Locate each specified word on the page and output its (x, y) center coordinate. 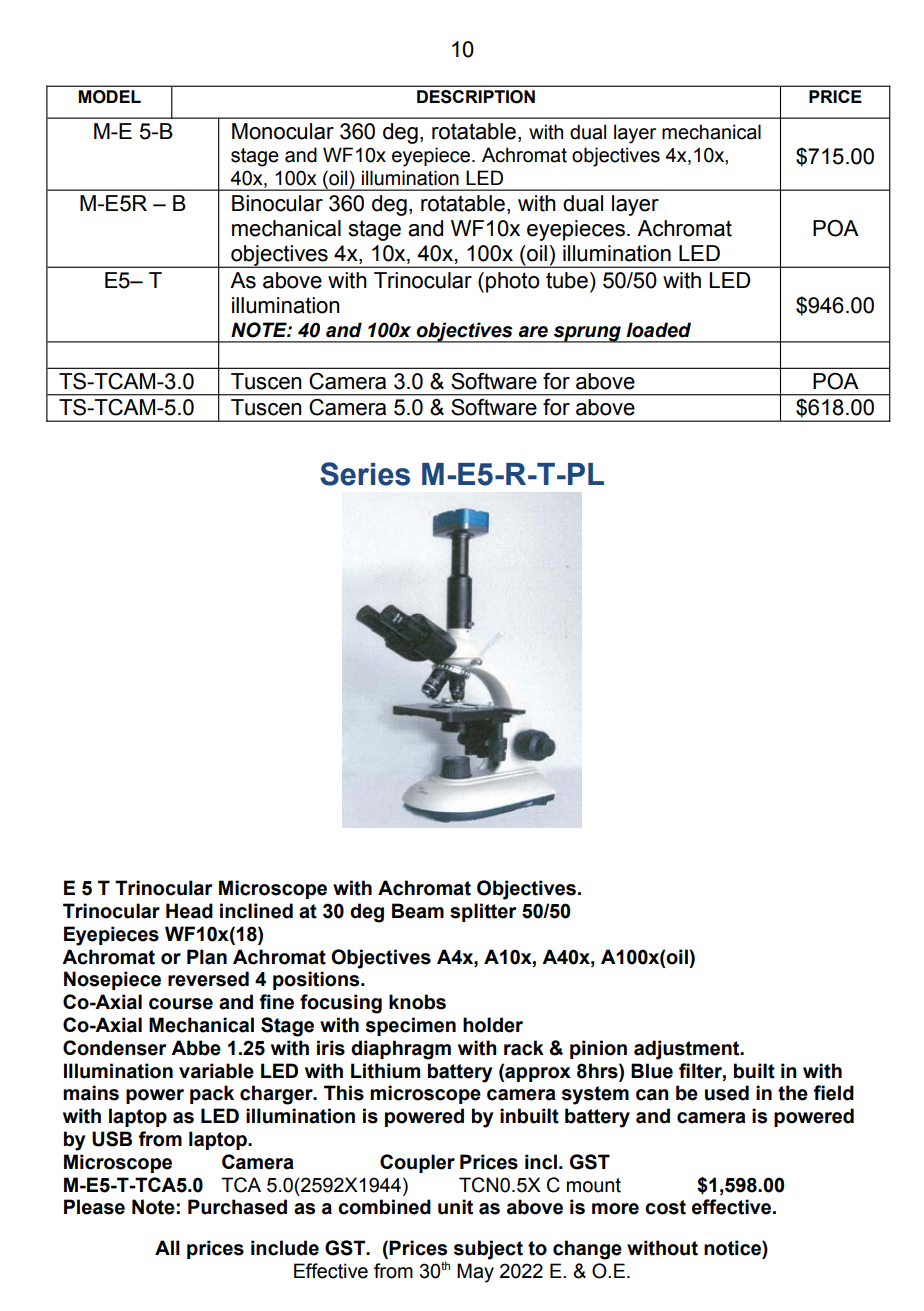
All (167, 1247)
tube (567, 280)
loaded (658, 330)
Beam (418, 911)
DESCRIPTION (476, 96)
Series (365, 474)
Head (189, 911)
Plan (207, 957)
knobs (417, 1002)
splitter (483, 912)
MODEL (110, 96)
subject (488, 1250)
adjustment (688, 1050)
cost (665, 1207)
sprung (587, 334)
